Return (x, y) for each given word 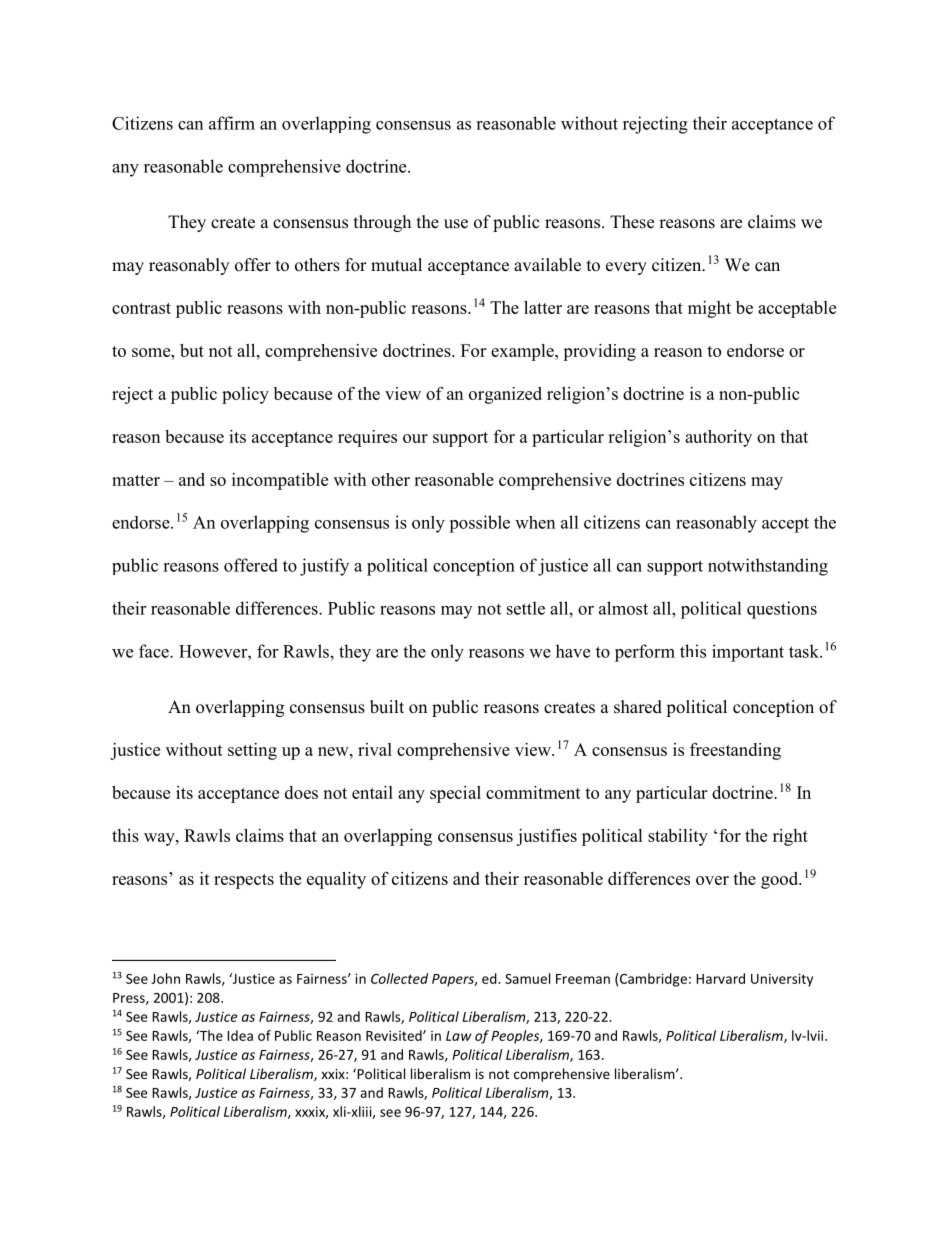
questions (782, 610)
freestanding (735, 751)
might (709, 309)
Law (458, 1036)
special (455, 794)
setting (252, 751)
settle (526, 608)
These (632, 222)
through (382, 223)
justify (324, 567)
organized (505, 395)
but (192, 350)
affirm (232, 123)
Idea (240, 1035)
